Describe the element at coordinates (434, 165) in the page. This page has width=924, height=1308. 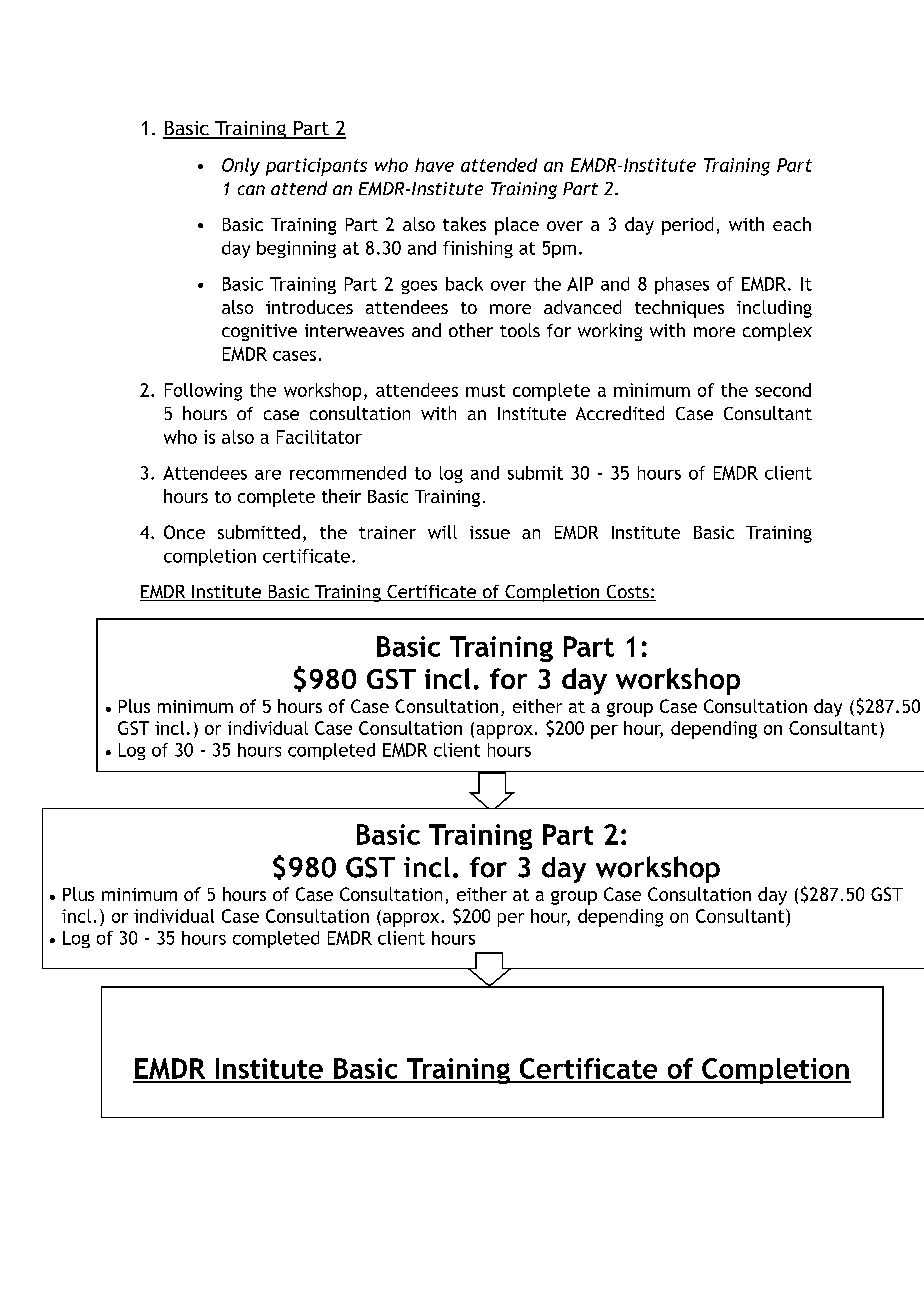
I see `have` at that location.
